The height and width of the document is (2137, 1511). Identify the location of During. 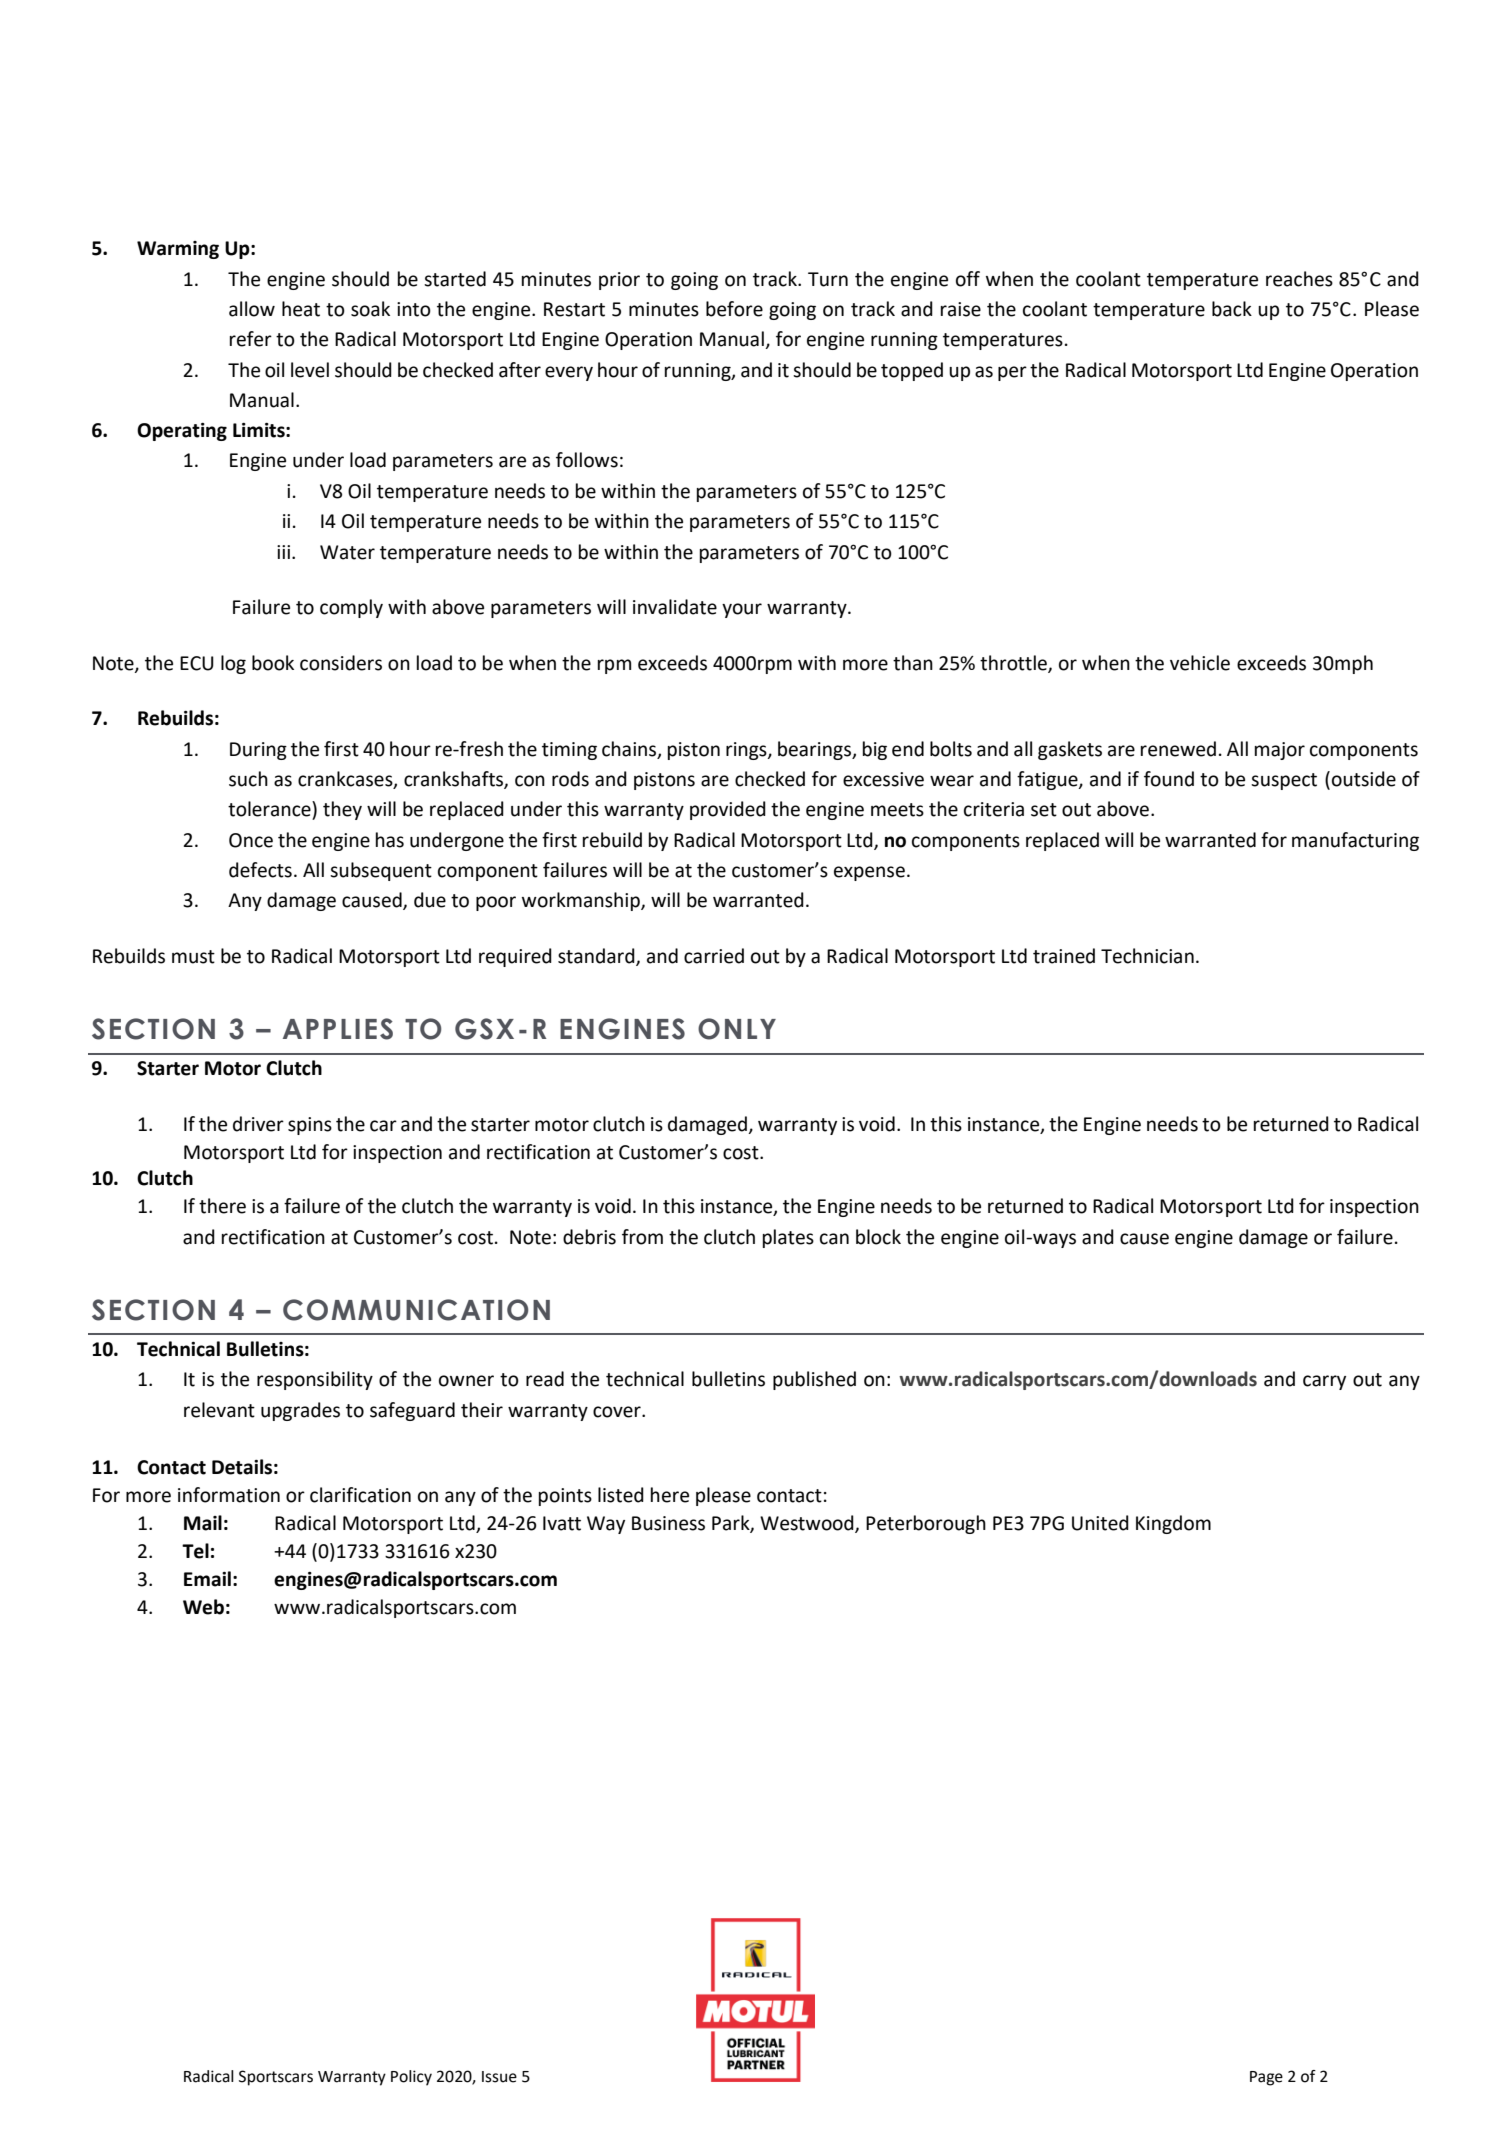
(258, 751).
